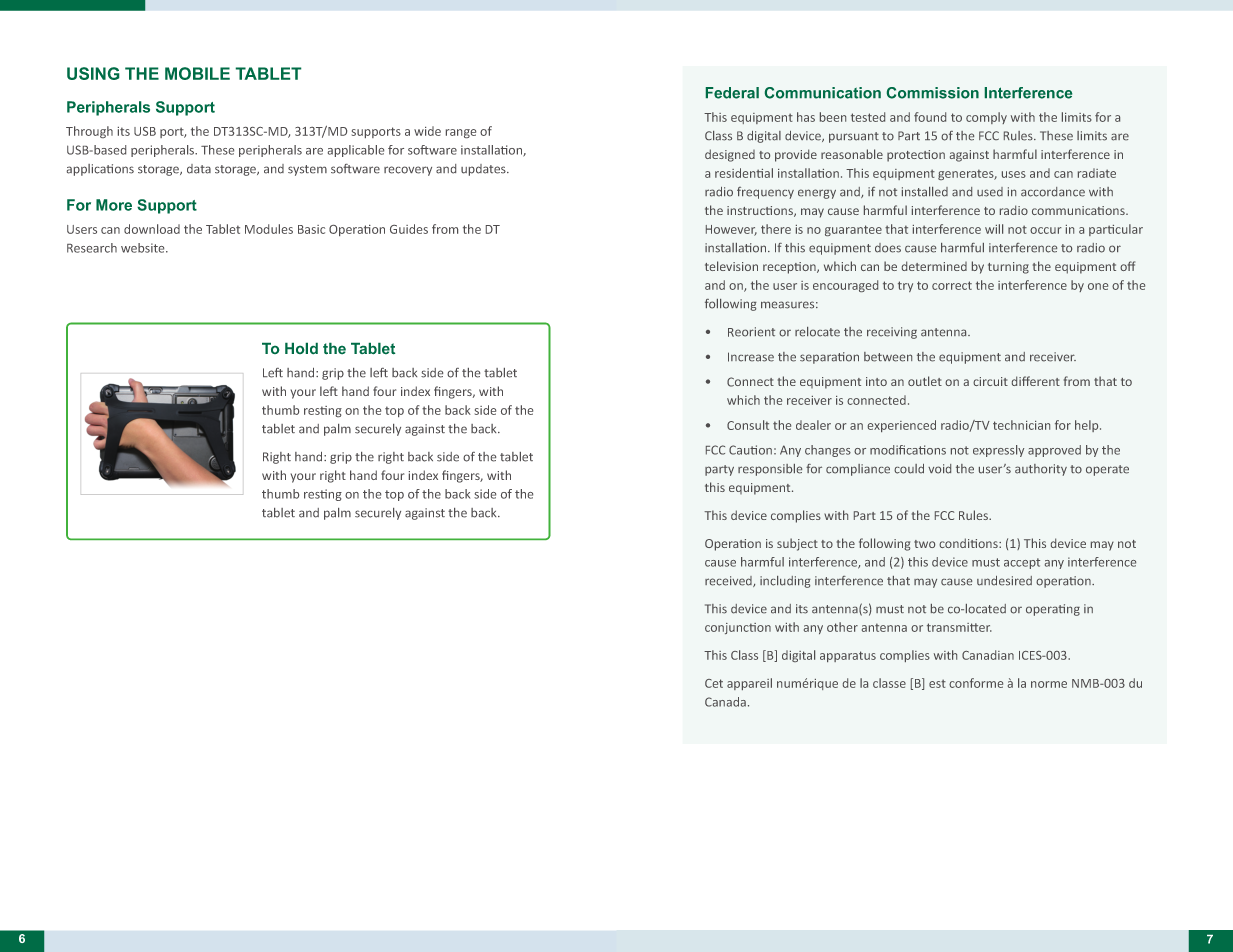  I want to click on authority, so click(1041, 470).
